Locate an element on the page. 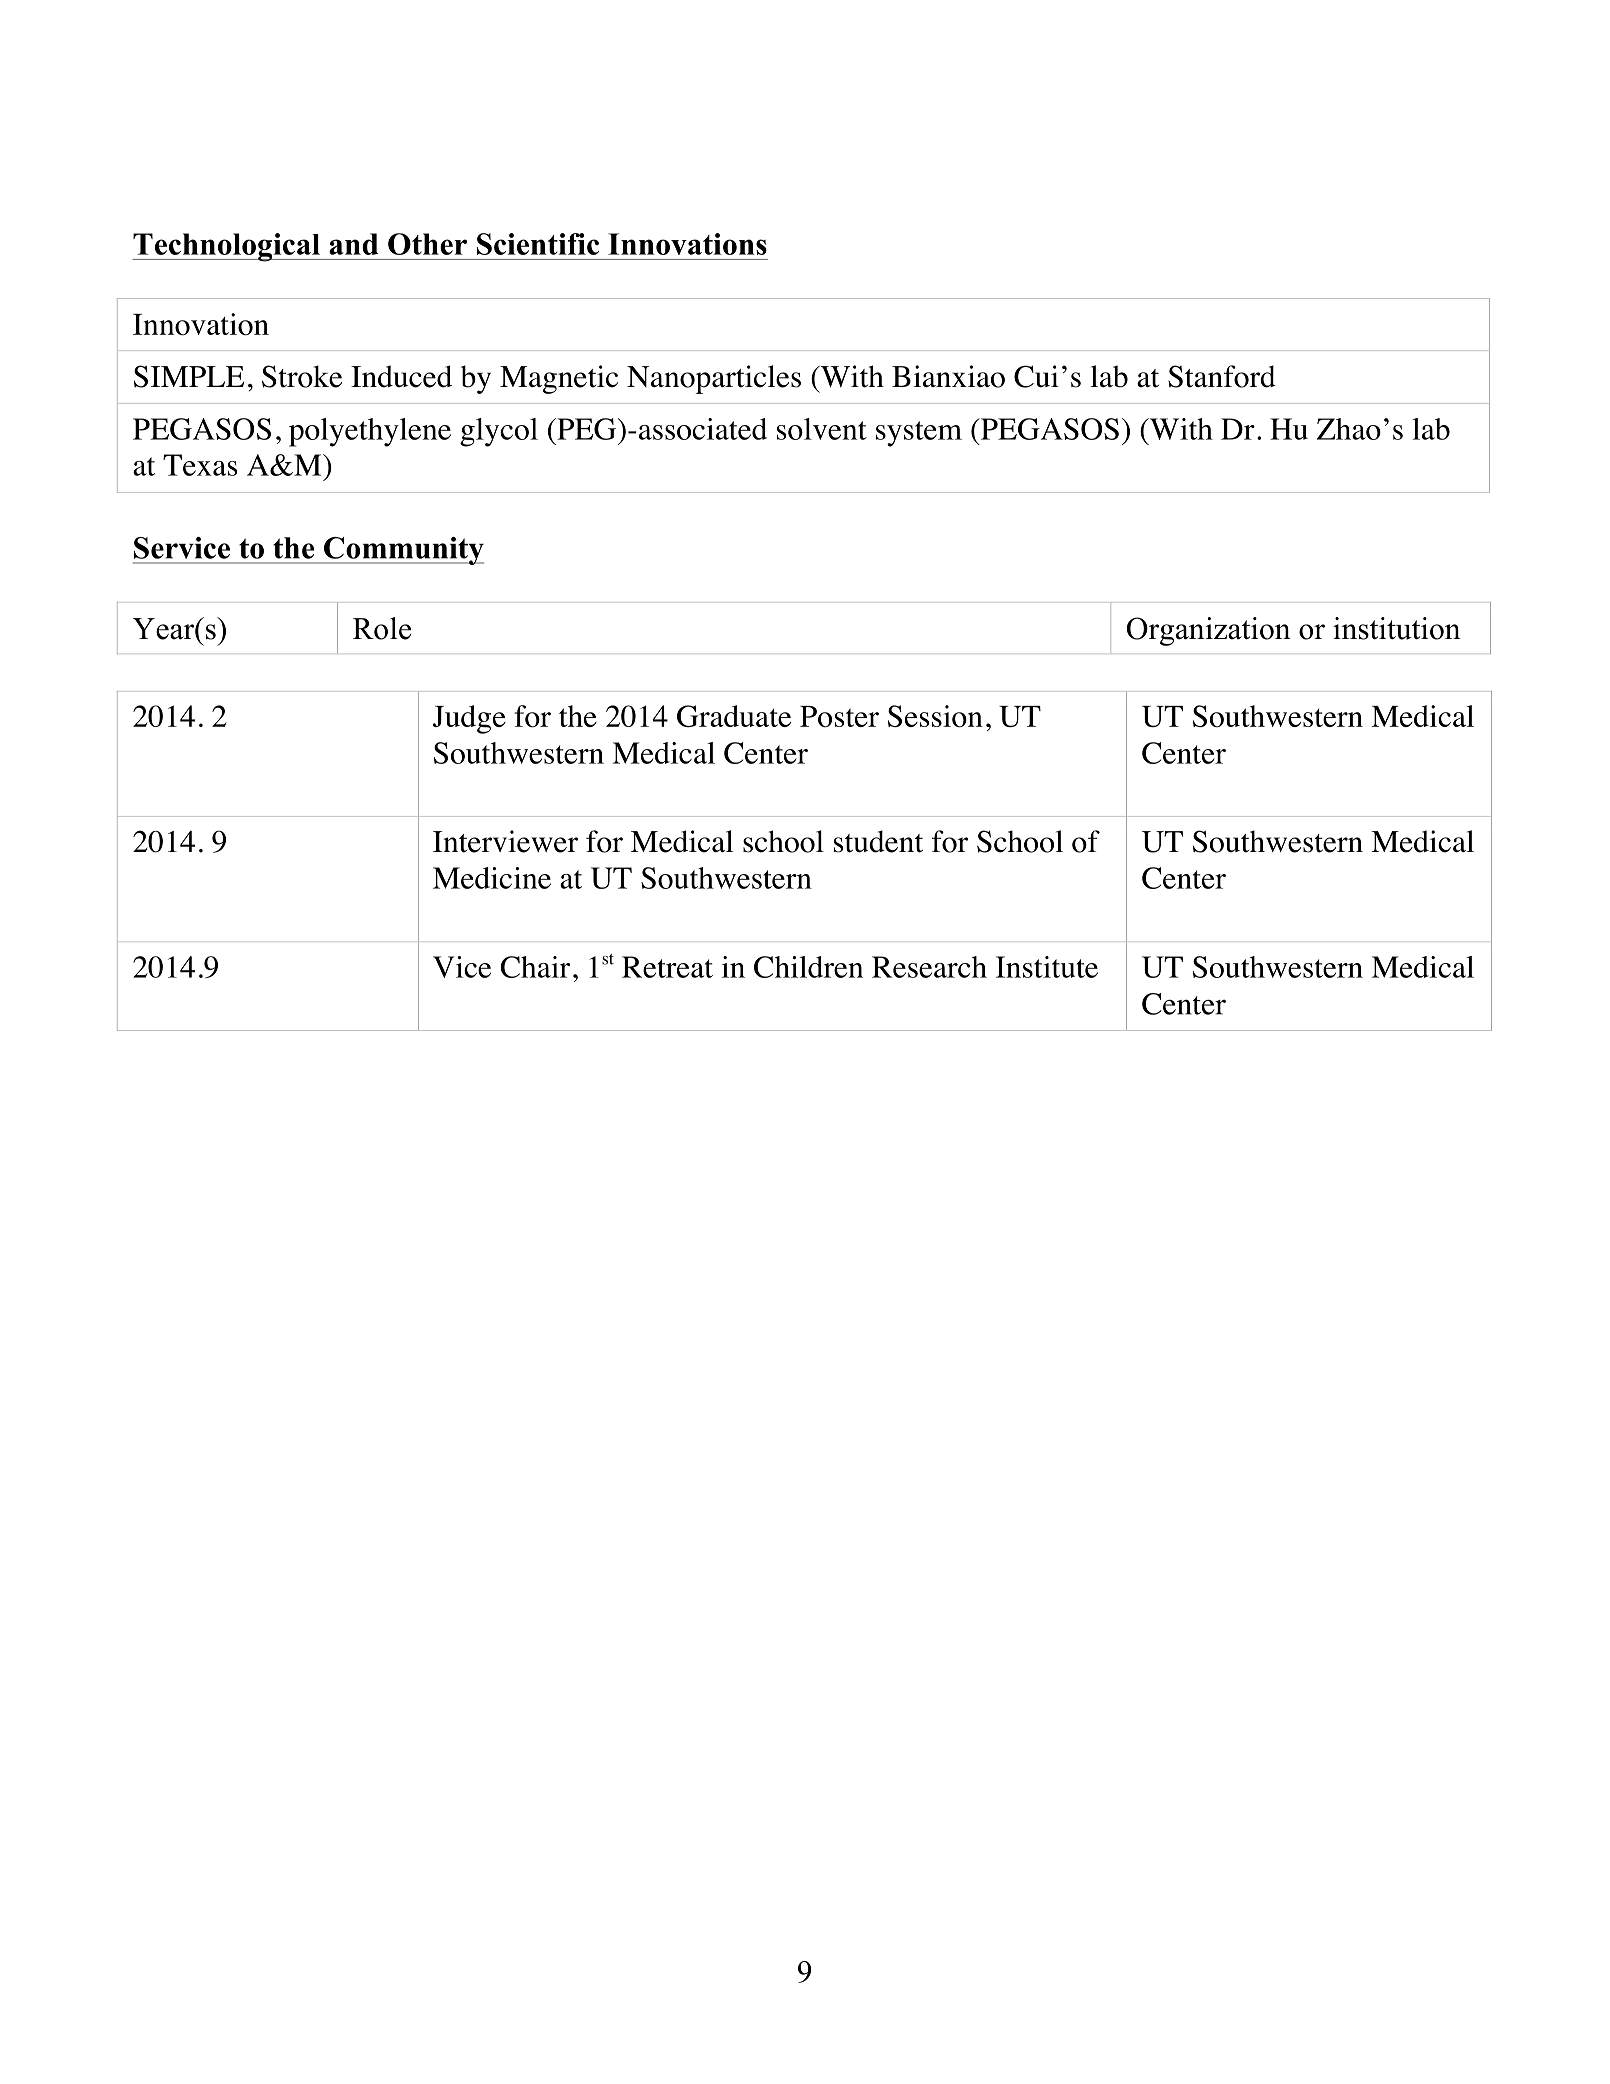 The height and width of the image is (2084, 1610). Chair is located at coordinates (535, 967).
